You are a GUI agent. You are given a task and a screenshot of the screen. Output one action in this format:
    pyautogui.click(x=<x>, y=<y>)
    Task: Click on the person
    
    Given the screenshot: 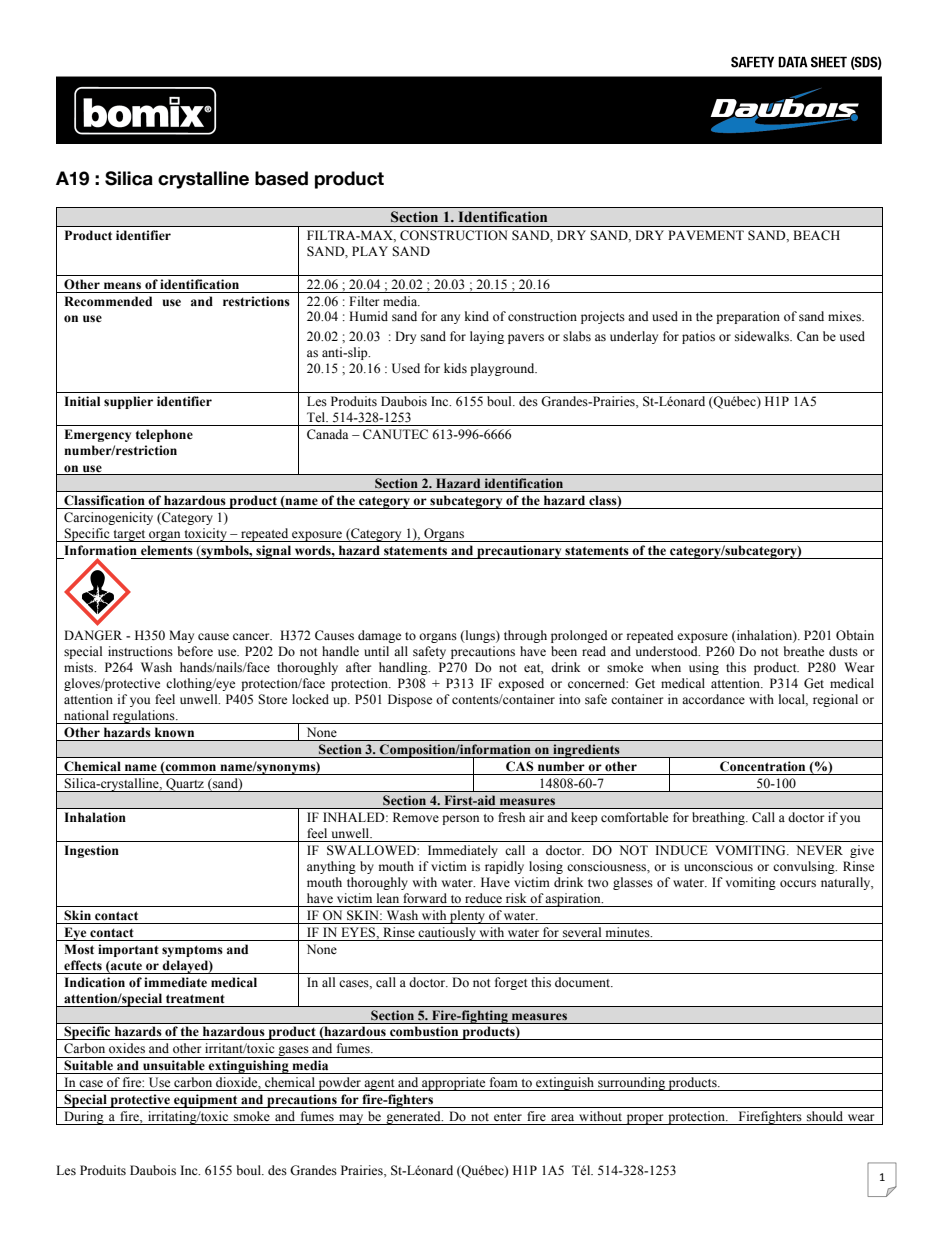 What is the action you would take?
    pyautogui.click(x=460, y=820)
